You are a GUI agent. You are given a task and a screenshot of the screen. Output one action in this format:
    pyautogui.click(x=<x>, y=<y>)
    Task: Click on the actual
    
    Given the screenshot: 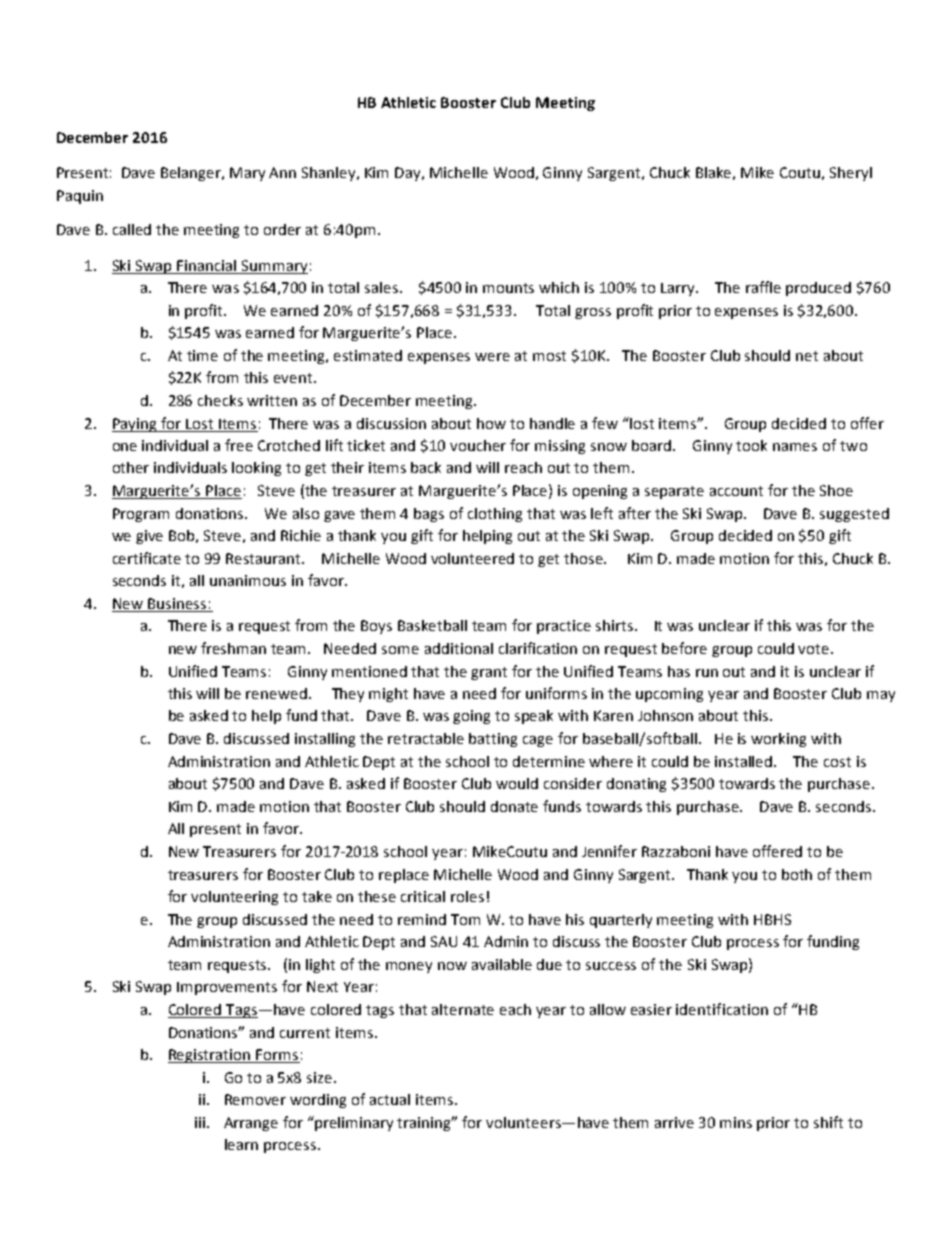 What is the action you would take?
    pyautogui.click(x=390, y=1099)
